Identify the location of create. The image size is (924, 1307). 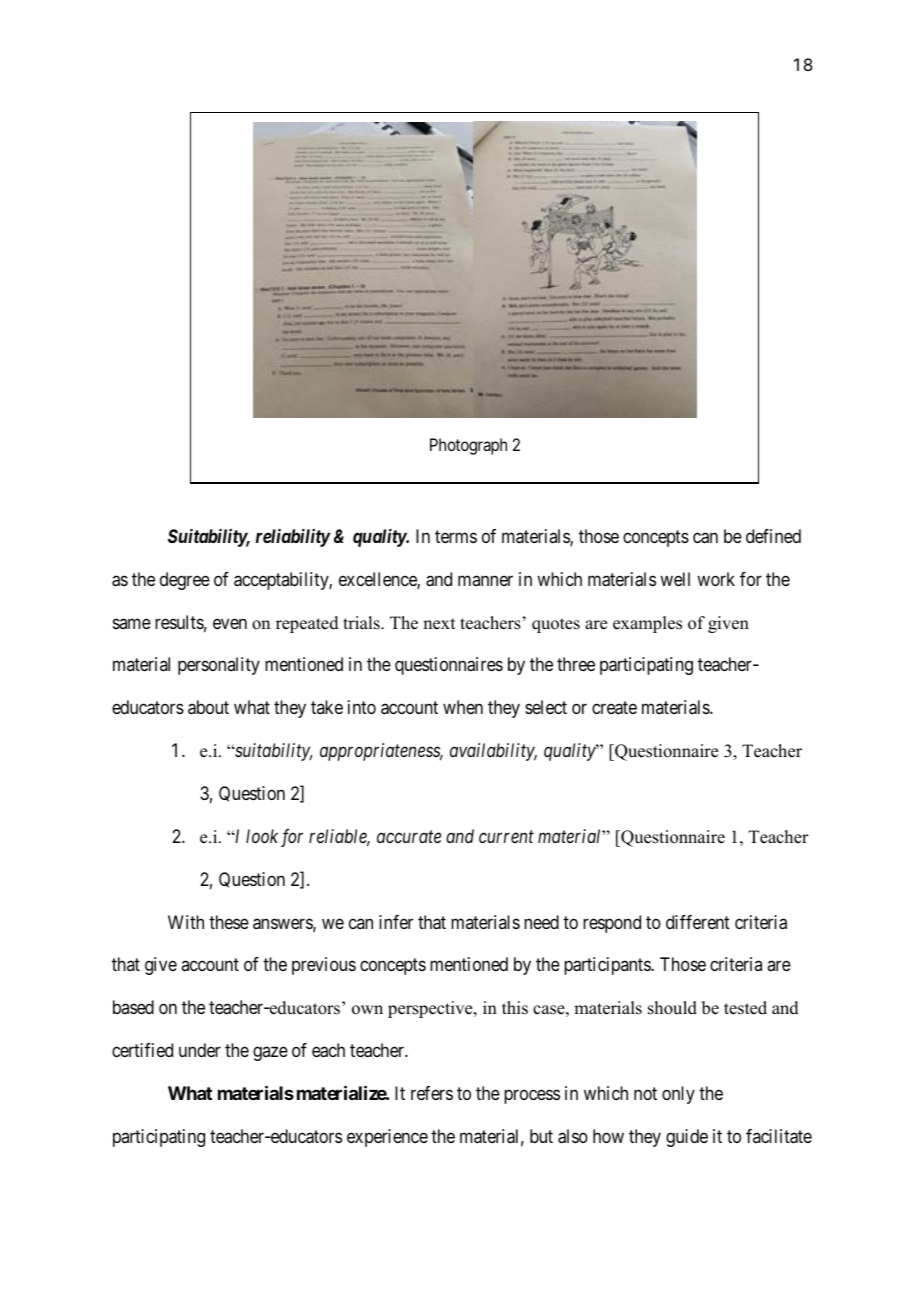
(614, 708).
